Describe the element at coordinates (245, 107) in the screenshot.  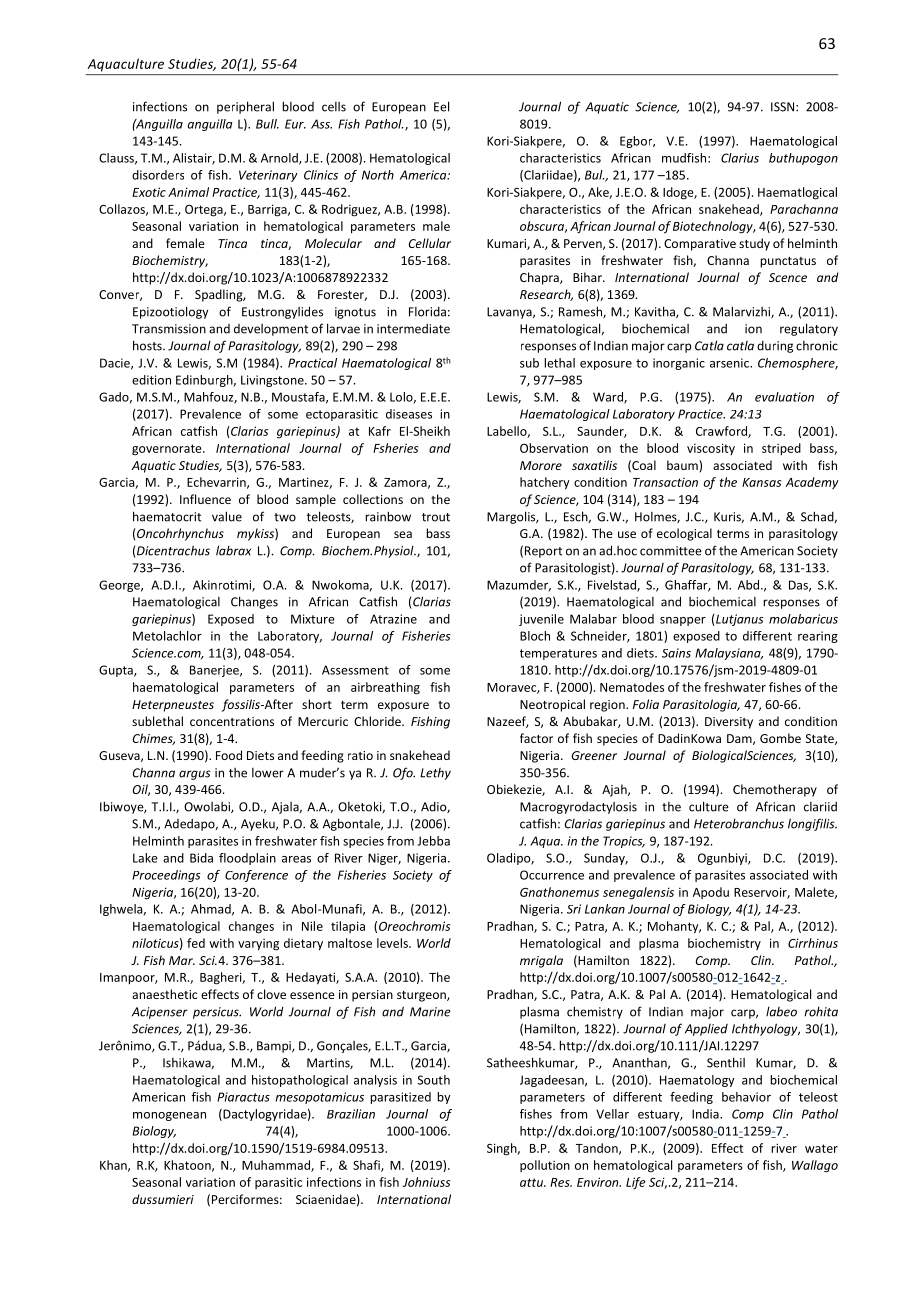
I see `peripheral` at that location.
